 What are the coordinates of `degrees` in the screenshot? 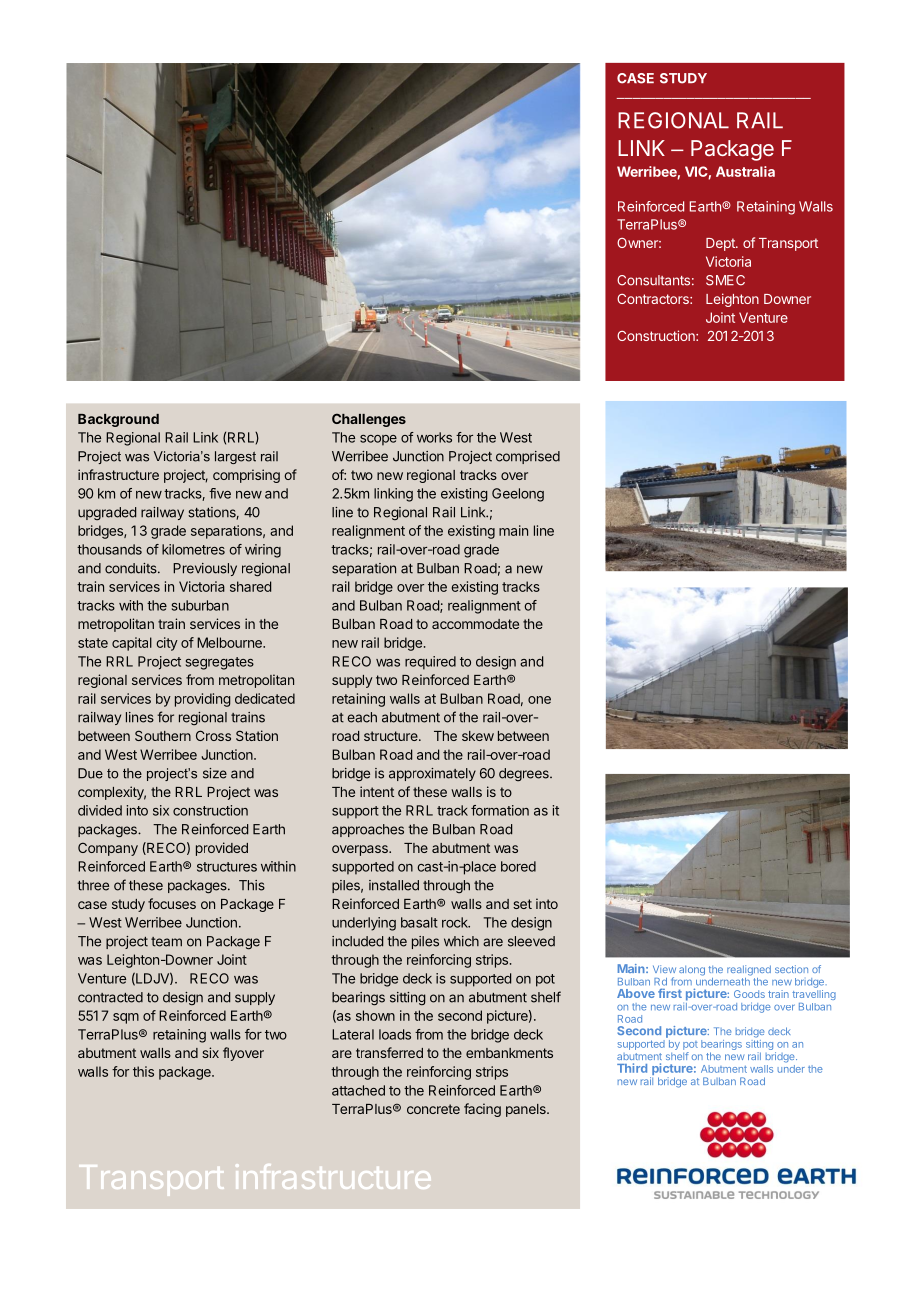 It's located at (525, 774).
